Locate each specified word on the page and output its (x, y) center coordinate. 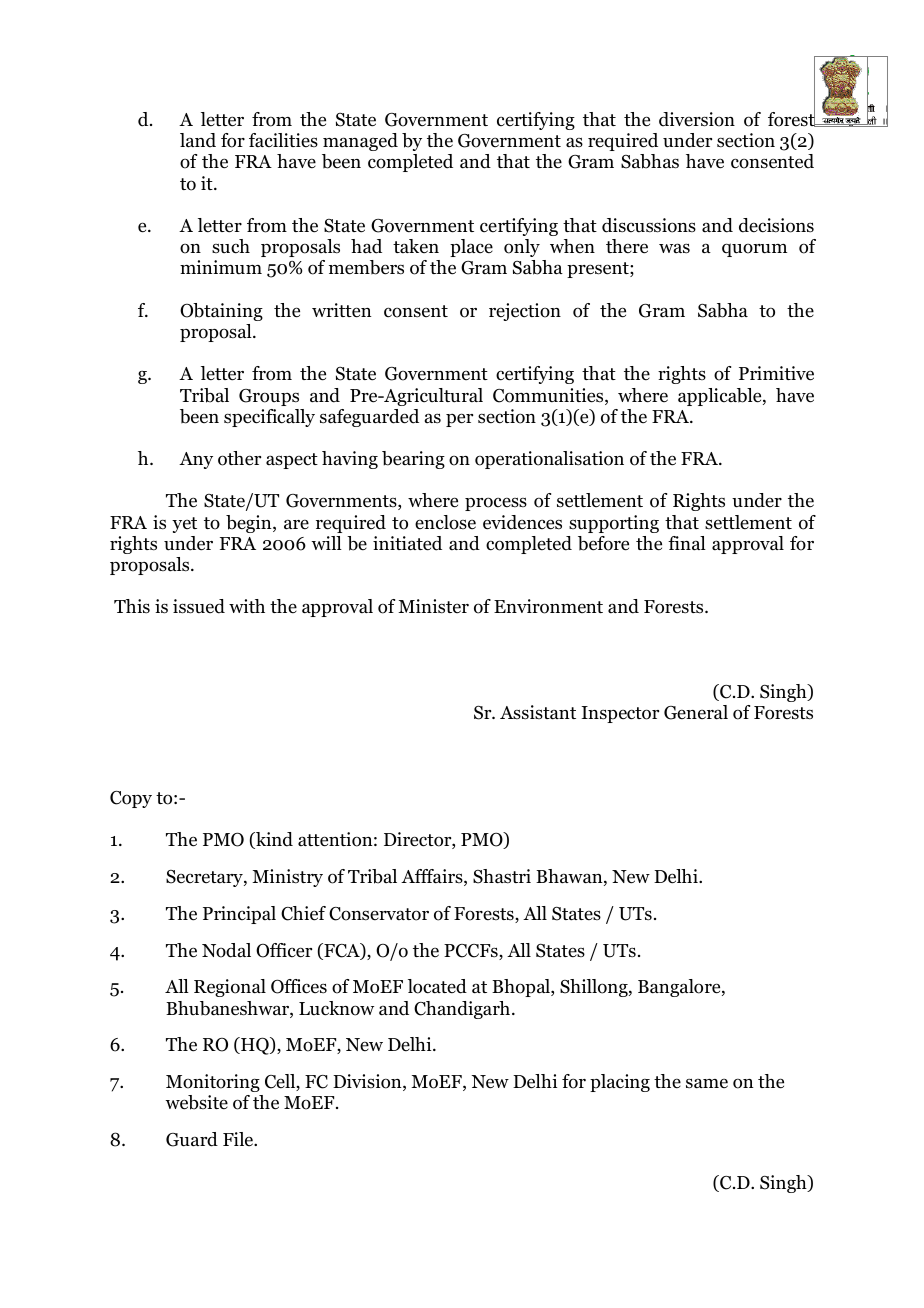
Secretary (205, 878)
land (198, 140)
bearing (413, 460)
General (696, 712)
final (687, 543)
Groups (269, 397)
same (707, 1083)
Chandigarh (463, 1010)
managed (360, 142)
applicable (721, 397)
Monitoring (213, 1083)
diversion (697, 119)
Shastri (502, 876)
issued (199, 606)
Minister (433, 606)
